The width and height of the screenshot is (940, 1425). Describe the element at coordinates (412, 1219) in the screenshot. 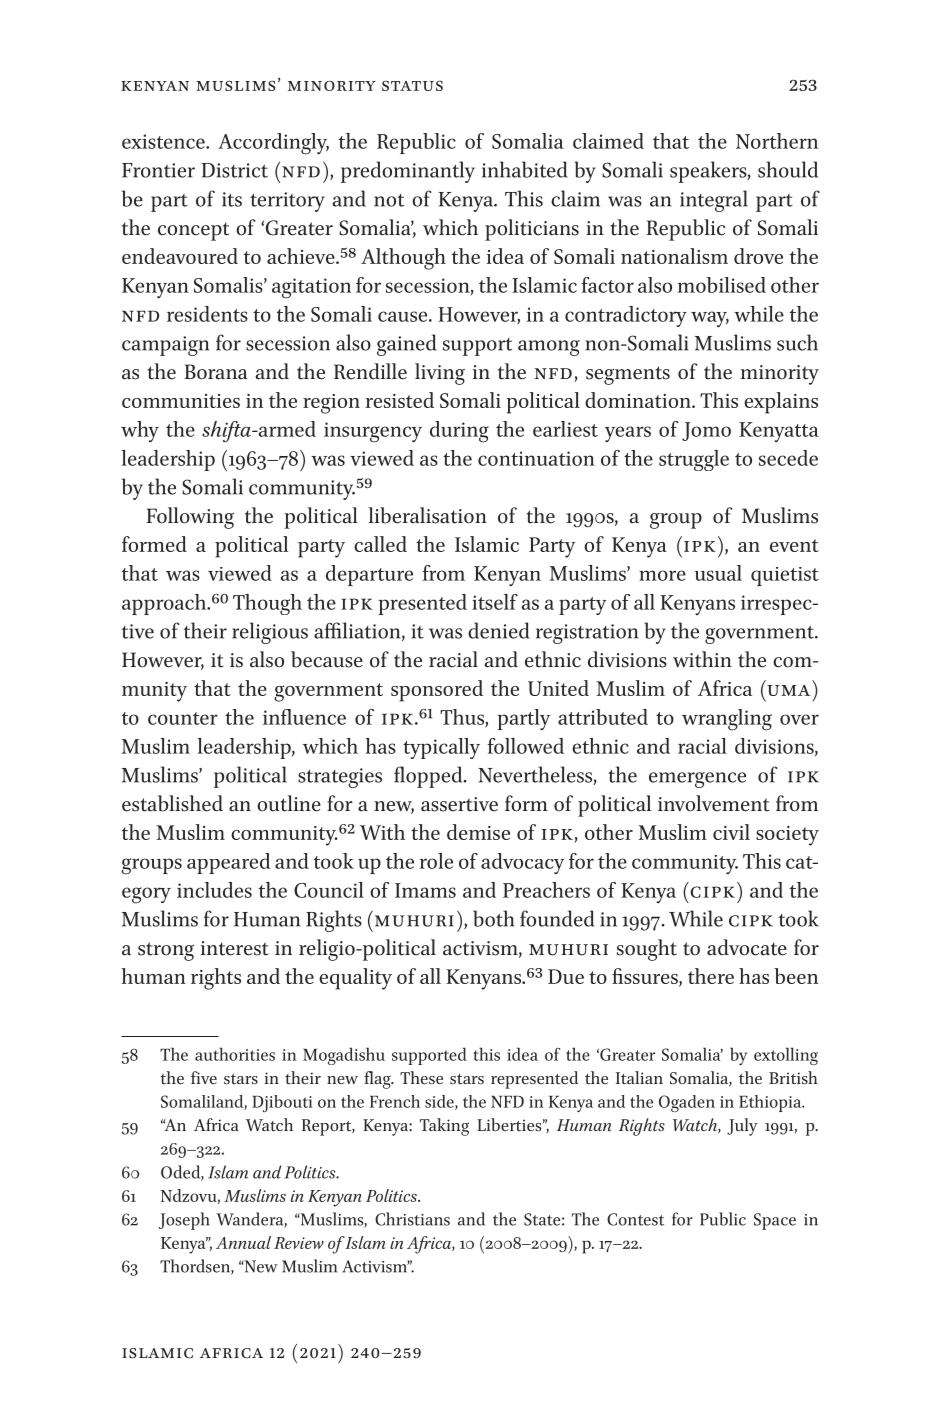

I see `Christians` at that location.
